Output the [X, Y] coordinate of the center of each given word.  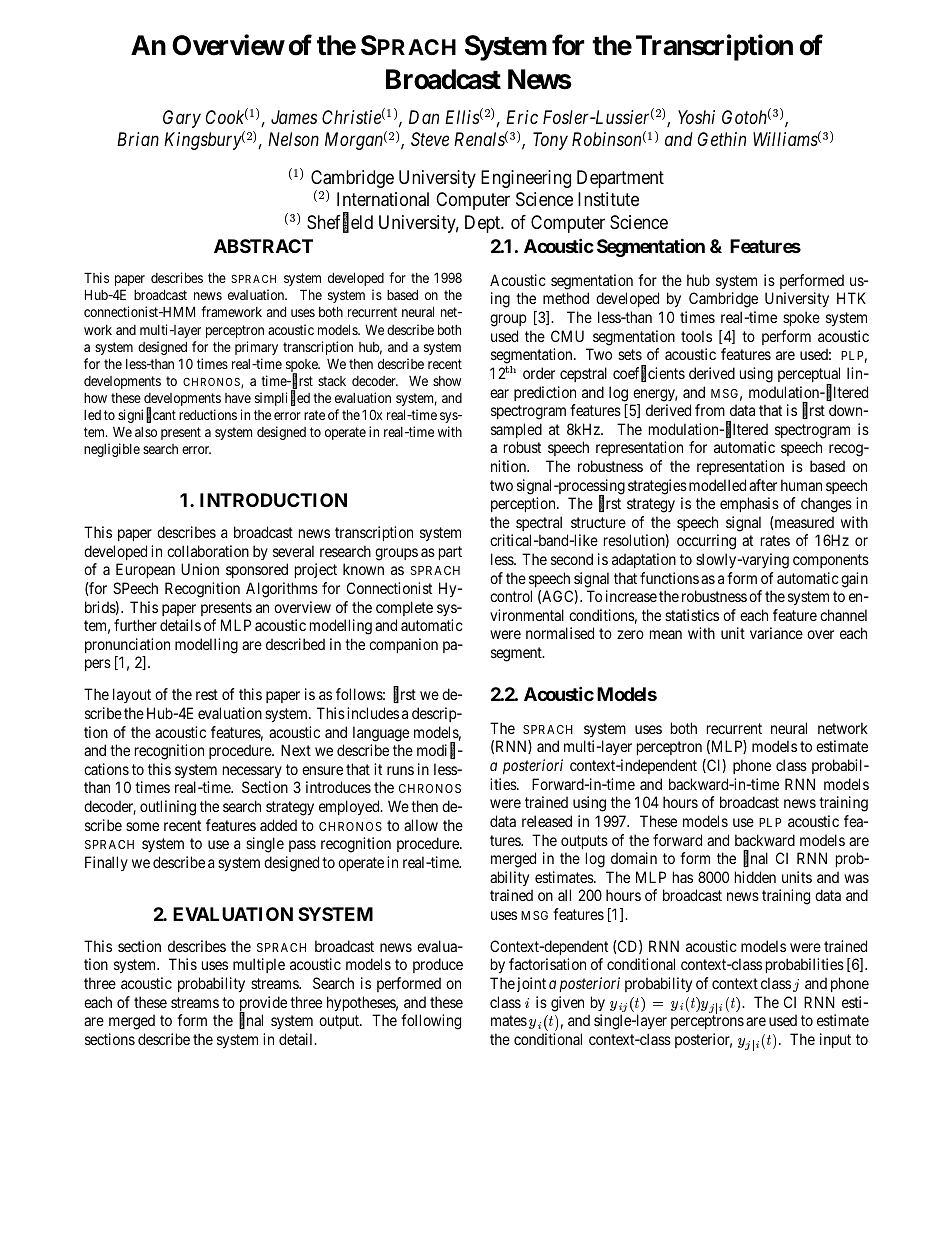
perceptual [809, 376]
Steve [430, 139]
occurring [706, 542]
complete [404, 608]
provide [263, 1005]
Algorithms [282, 590]
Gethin [722, 139]
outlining [168, 808]
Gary [182, 119]
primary [256, 348]
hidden [755, 877]
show [447, 381]
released [547, 821]
